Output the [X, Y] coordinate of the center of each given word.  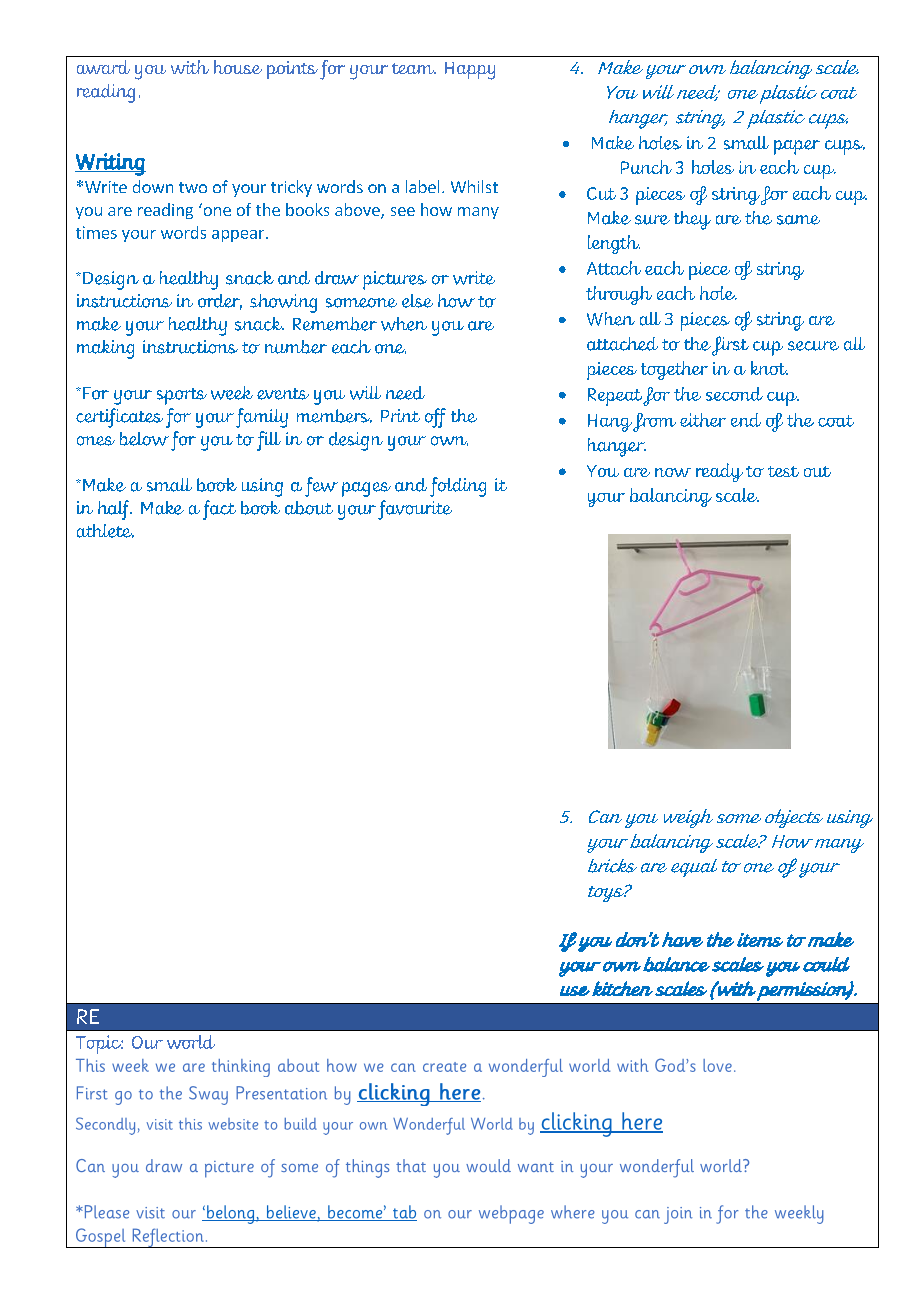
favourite [415, 510]
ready [719, 472]
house [238, 67]
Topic [99, 1044]
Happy [470, 71]
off [435, 418]
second [734, 394]
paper [797, 147]
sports [182, 396]
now [673, 472]
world [191, 1042]
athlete [105, 531]
